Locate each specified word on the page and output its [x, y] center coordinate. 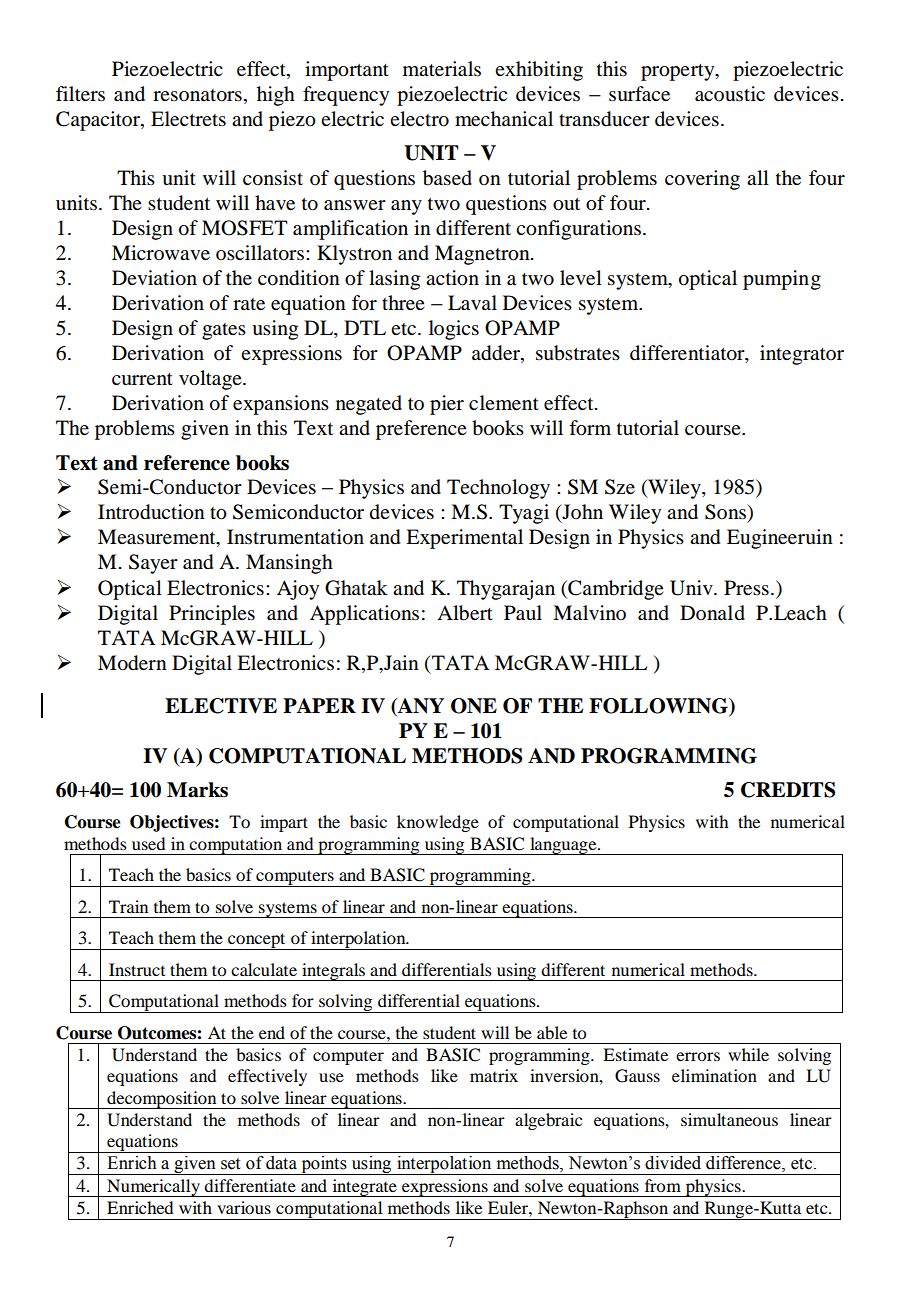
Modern [132, 663]
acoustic [730, 93]
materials [442, 69]
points [324, 1165]
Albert [465, 613]
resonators [197, 95]
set [230, 1164]
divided [673, 1163]
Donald [712, 613]
